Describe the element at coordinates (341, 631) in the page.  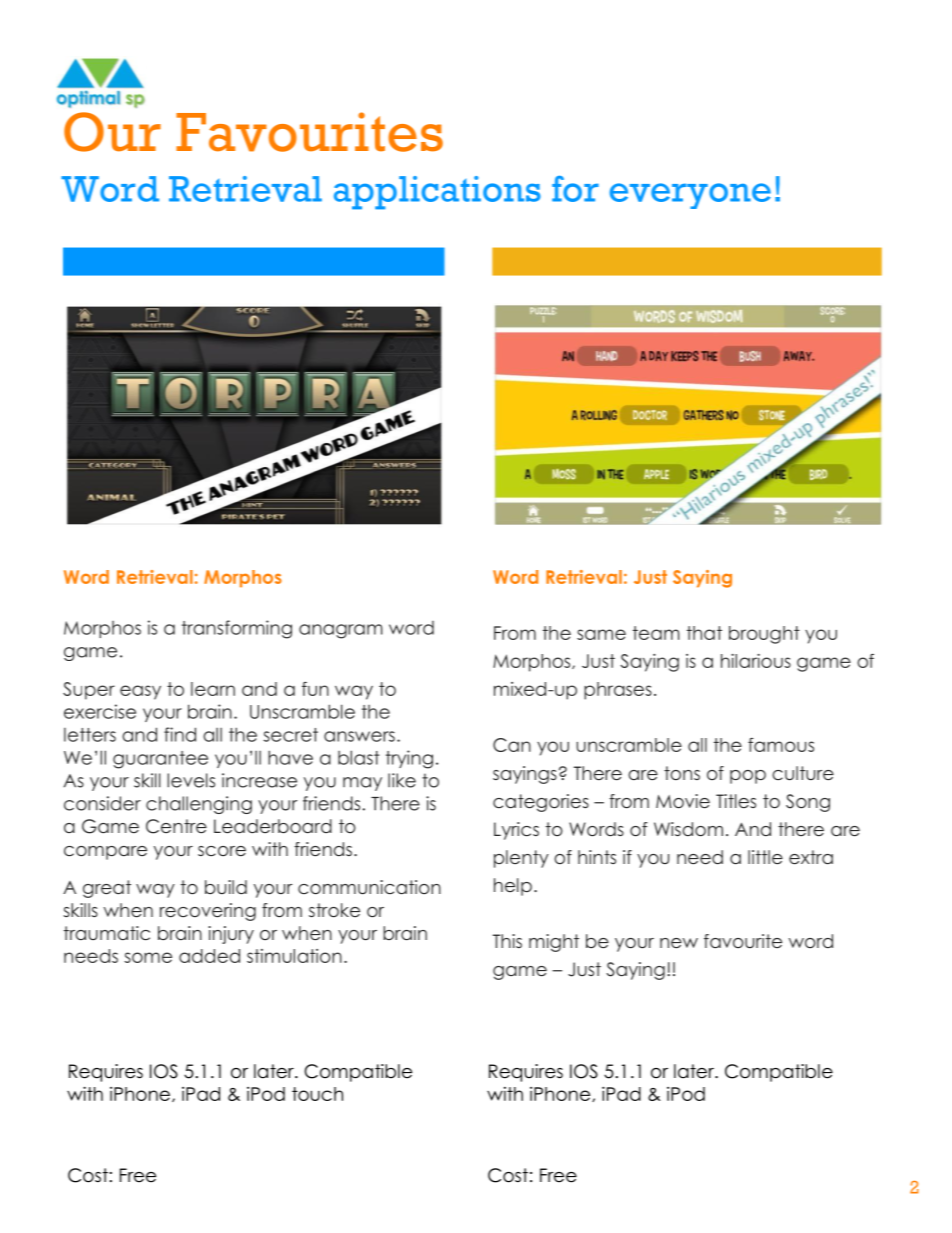
I see `anagram` at that location.
